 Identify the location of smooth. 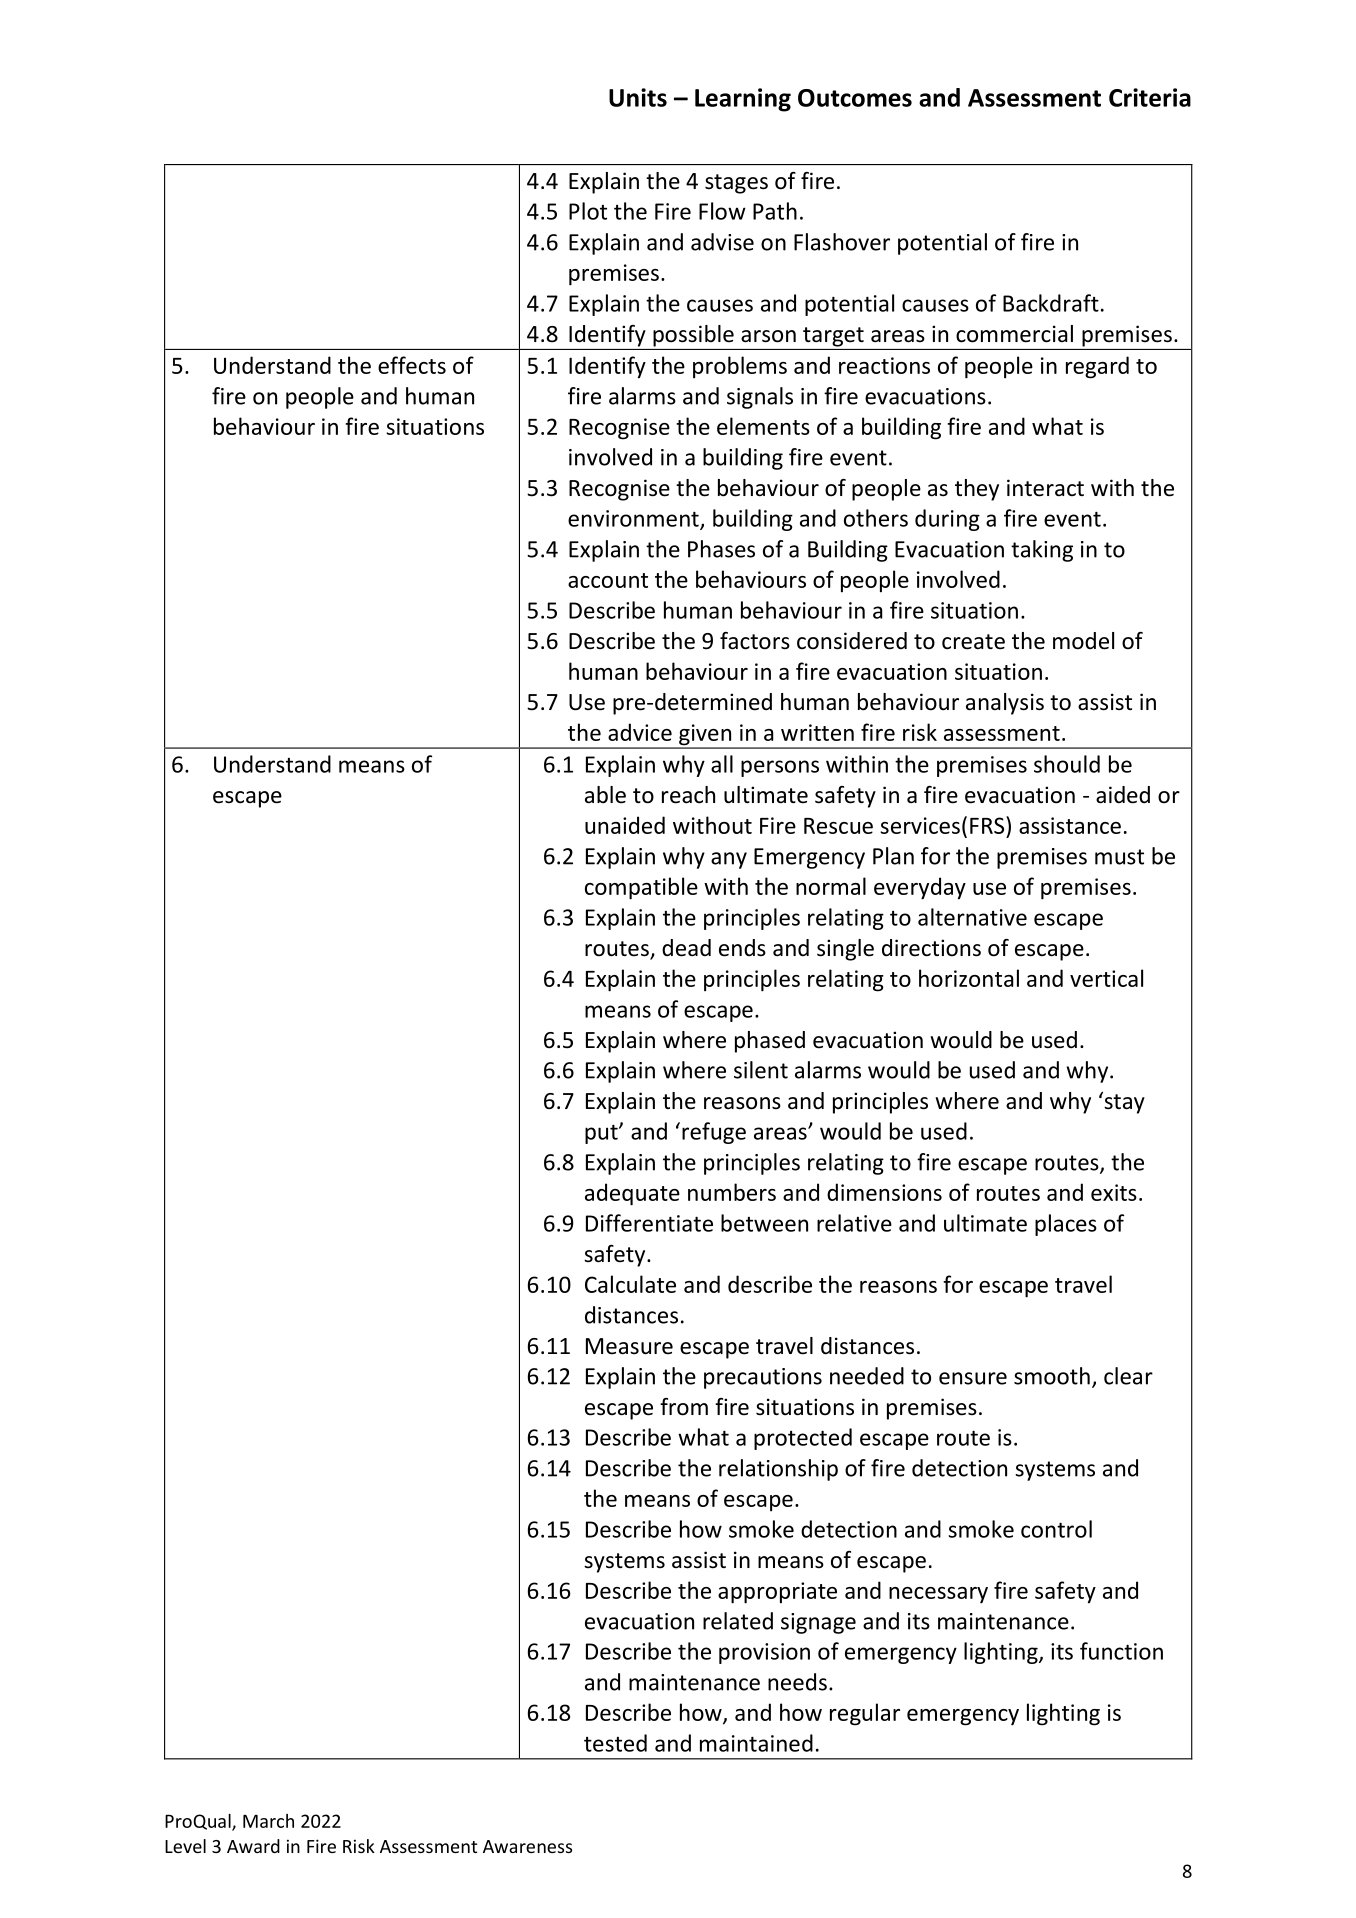
(1052, 1376).
